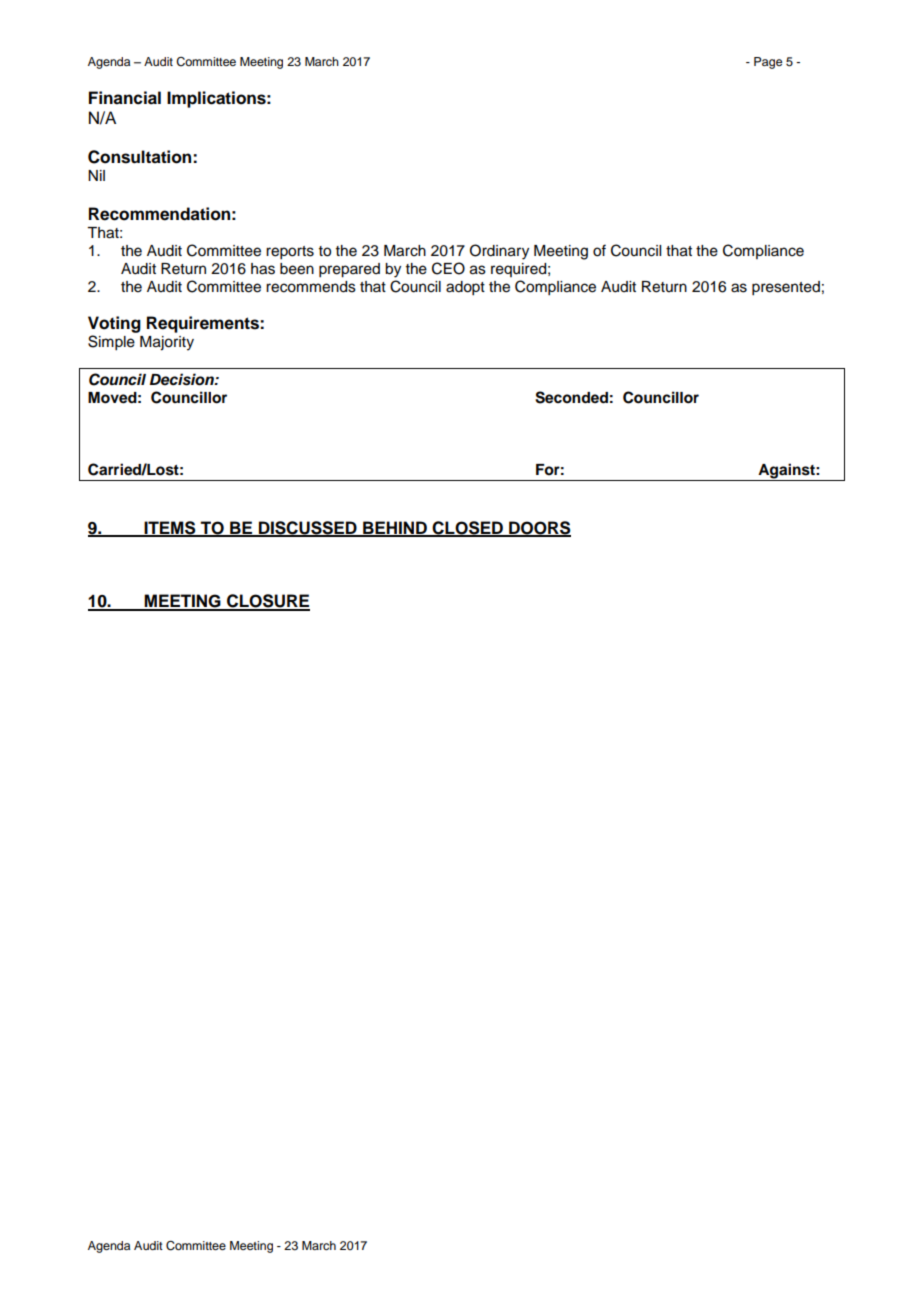 This screenshot has width=924, height=1308. What do you see at coordinates (468, 528) in the screenshot?
I see `CLOSED` at bounding box center [468, 528].
